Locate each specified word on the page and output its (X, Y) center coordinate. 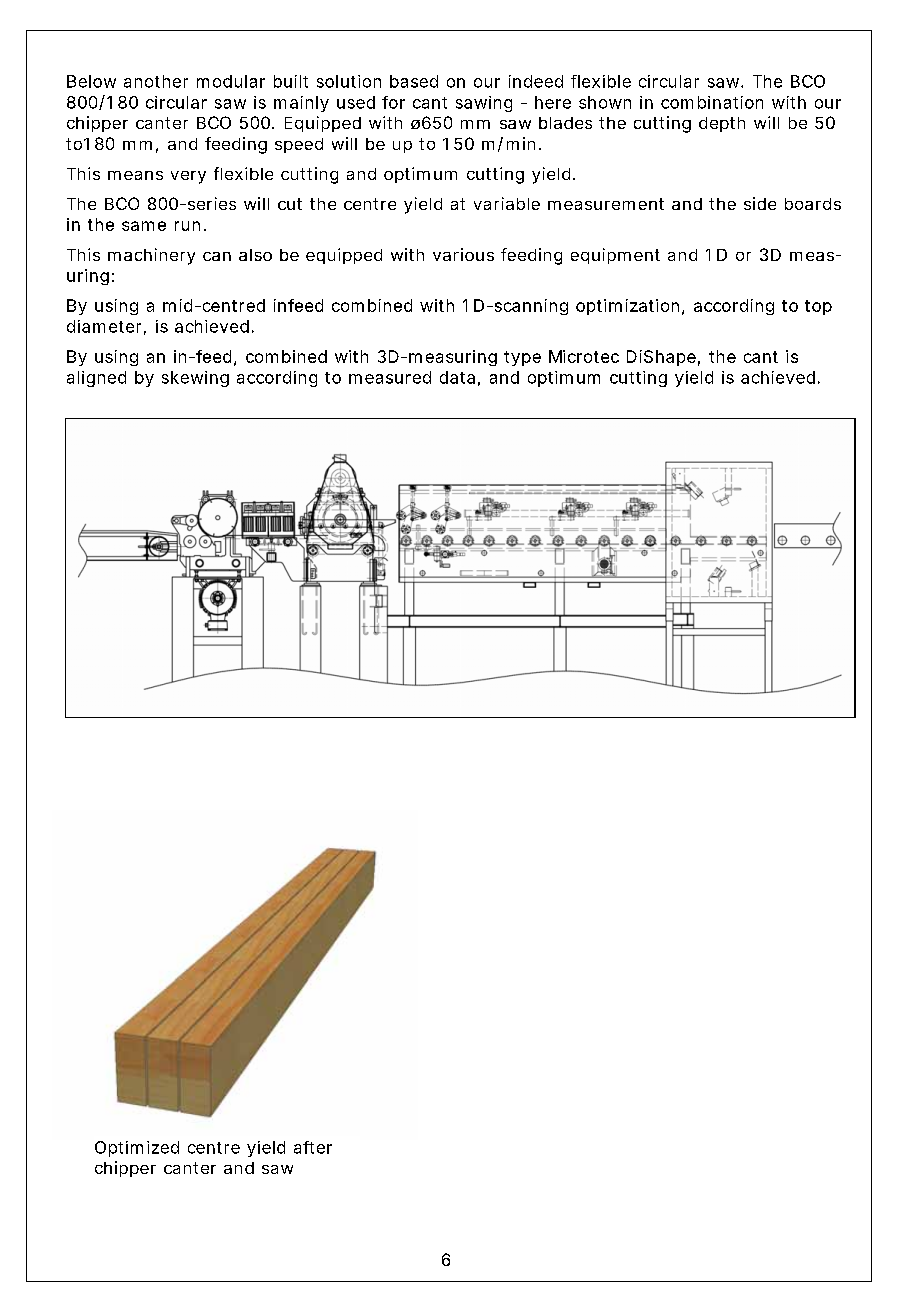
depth (722, 124)
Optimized (137, 1149)
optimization (629, 307)
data (457, 377)
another (156, 81)
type (522, 358)
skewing (195, 379)
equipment (615, 256)
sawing (484, 104)
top (818, 307)
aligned (96, 379)
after (313, 1147)
